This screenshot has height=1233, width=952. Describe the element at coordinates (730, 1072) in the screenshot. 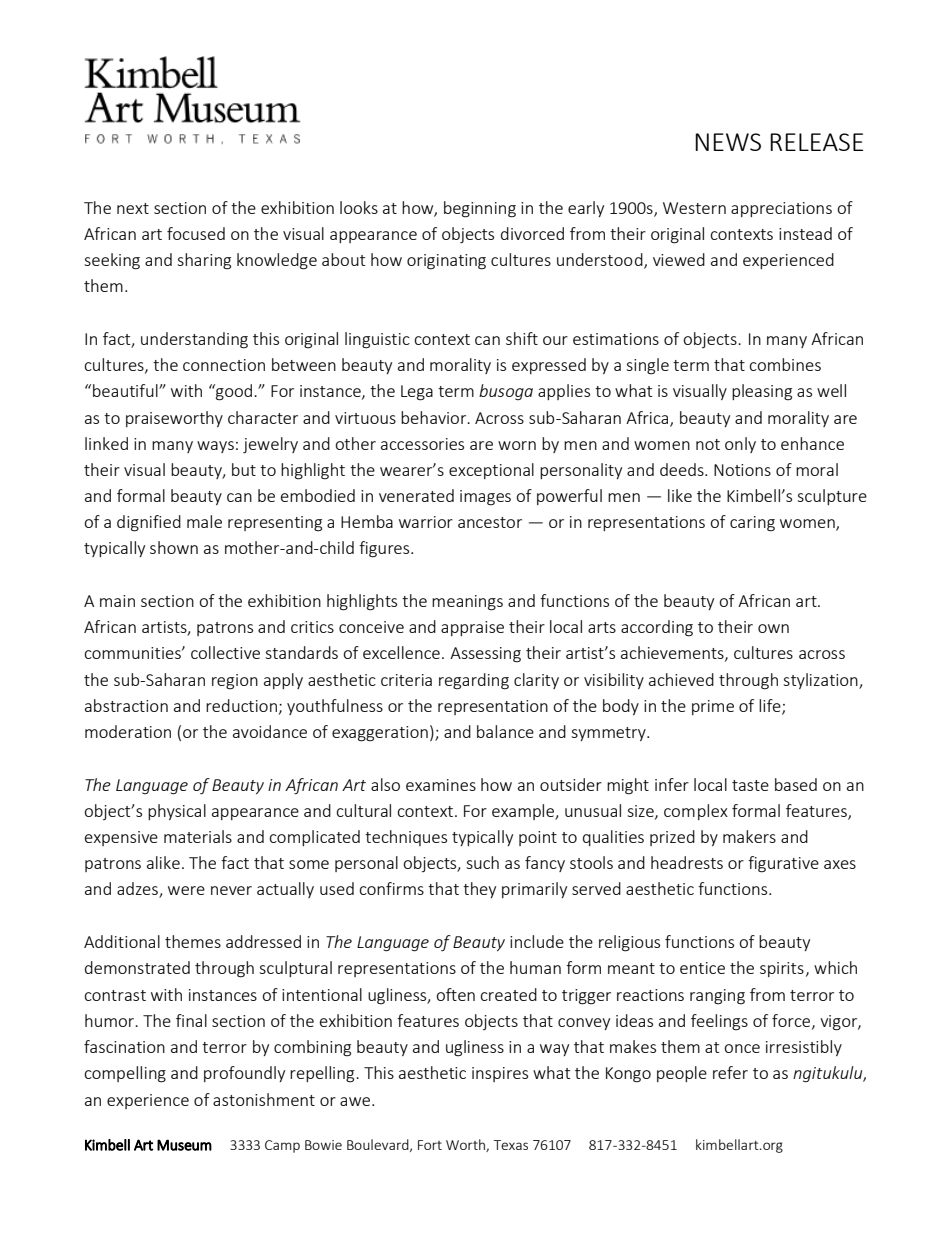

I see `refer` at that location.
